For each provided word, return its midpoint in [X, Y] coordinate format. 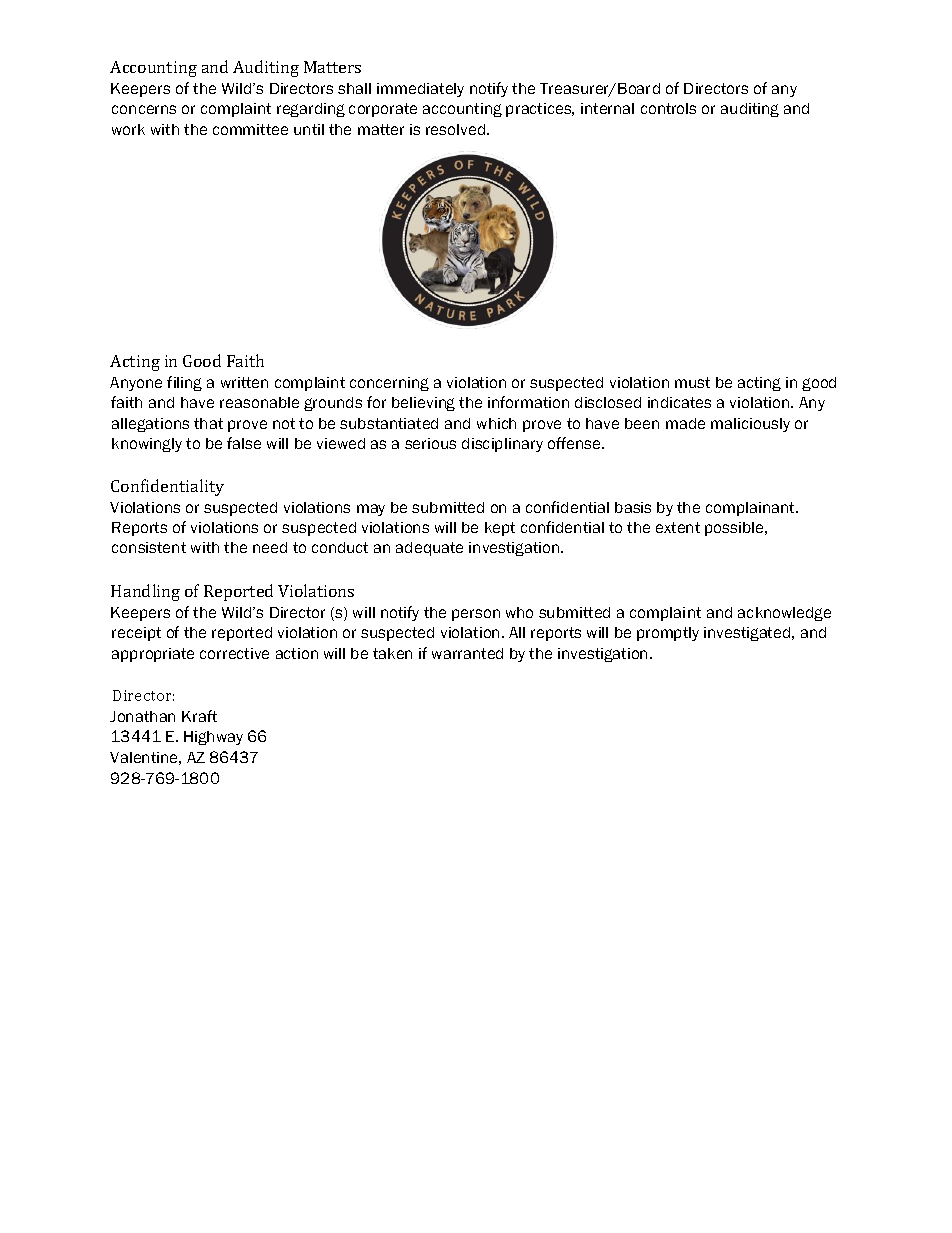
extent [678, 527]
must [692, 382]
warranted [467, 653]
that [208, 423]
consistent [149, 547]
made [685, 423]
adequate [429, 549]
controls [668, 108]
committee [250, 129]
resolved [457, 129]
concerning [389, 384]
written [244, 382]
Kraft [199, 716]
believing [423, 404]
